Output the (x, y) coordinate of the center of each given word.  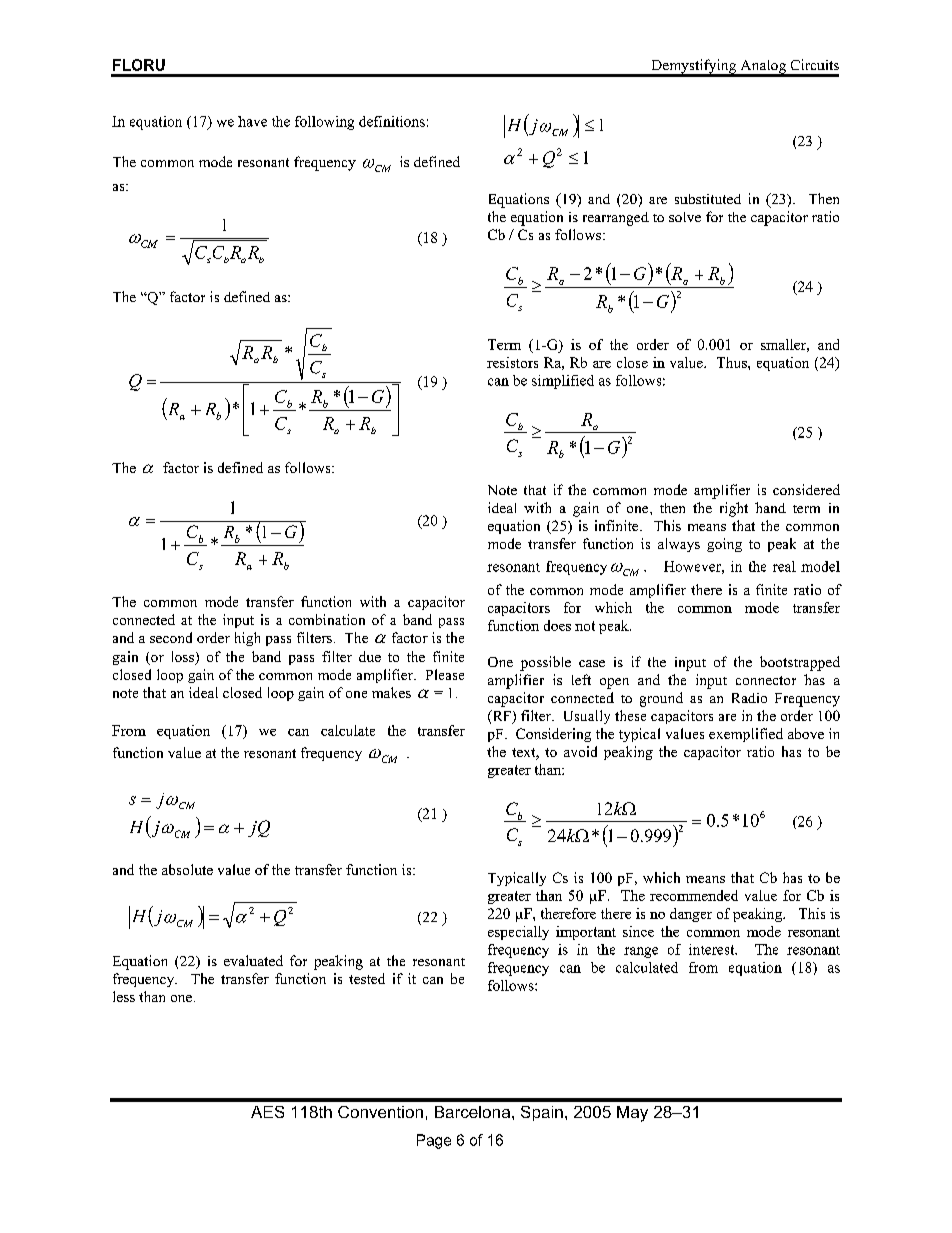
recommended (694, 895)
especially (518, 933)
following (324, 123)
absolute (187, 869)
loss (184, 658)
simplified (563, 382)
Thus (733, 362)
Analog (763, 68)
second (171, 637)
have (252, 121)
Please (445, 674)
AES (267, 1112)
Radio (749, 698)
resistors (512, 362)
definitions (392, 121)
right (734, 509)
